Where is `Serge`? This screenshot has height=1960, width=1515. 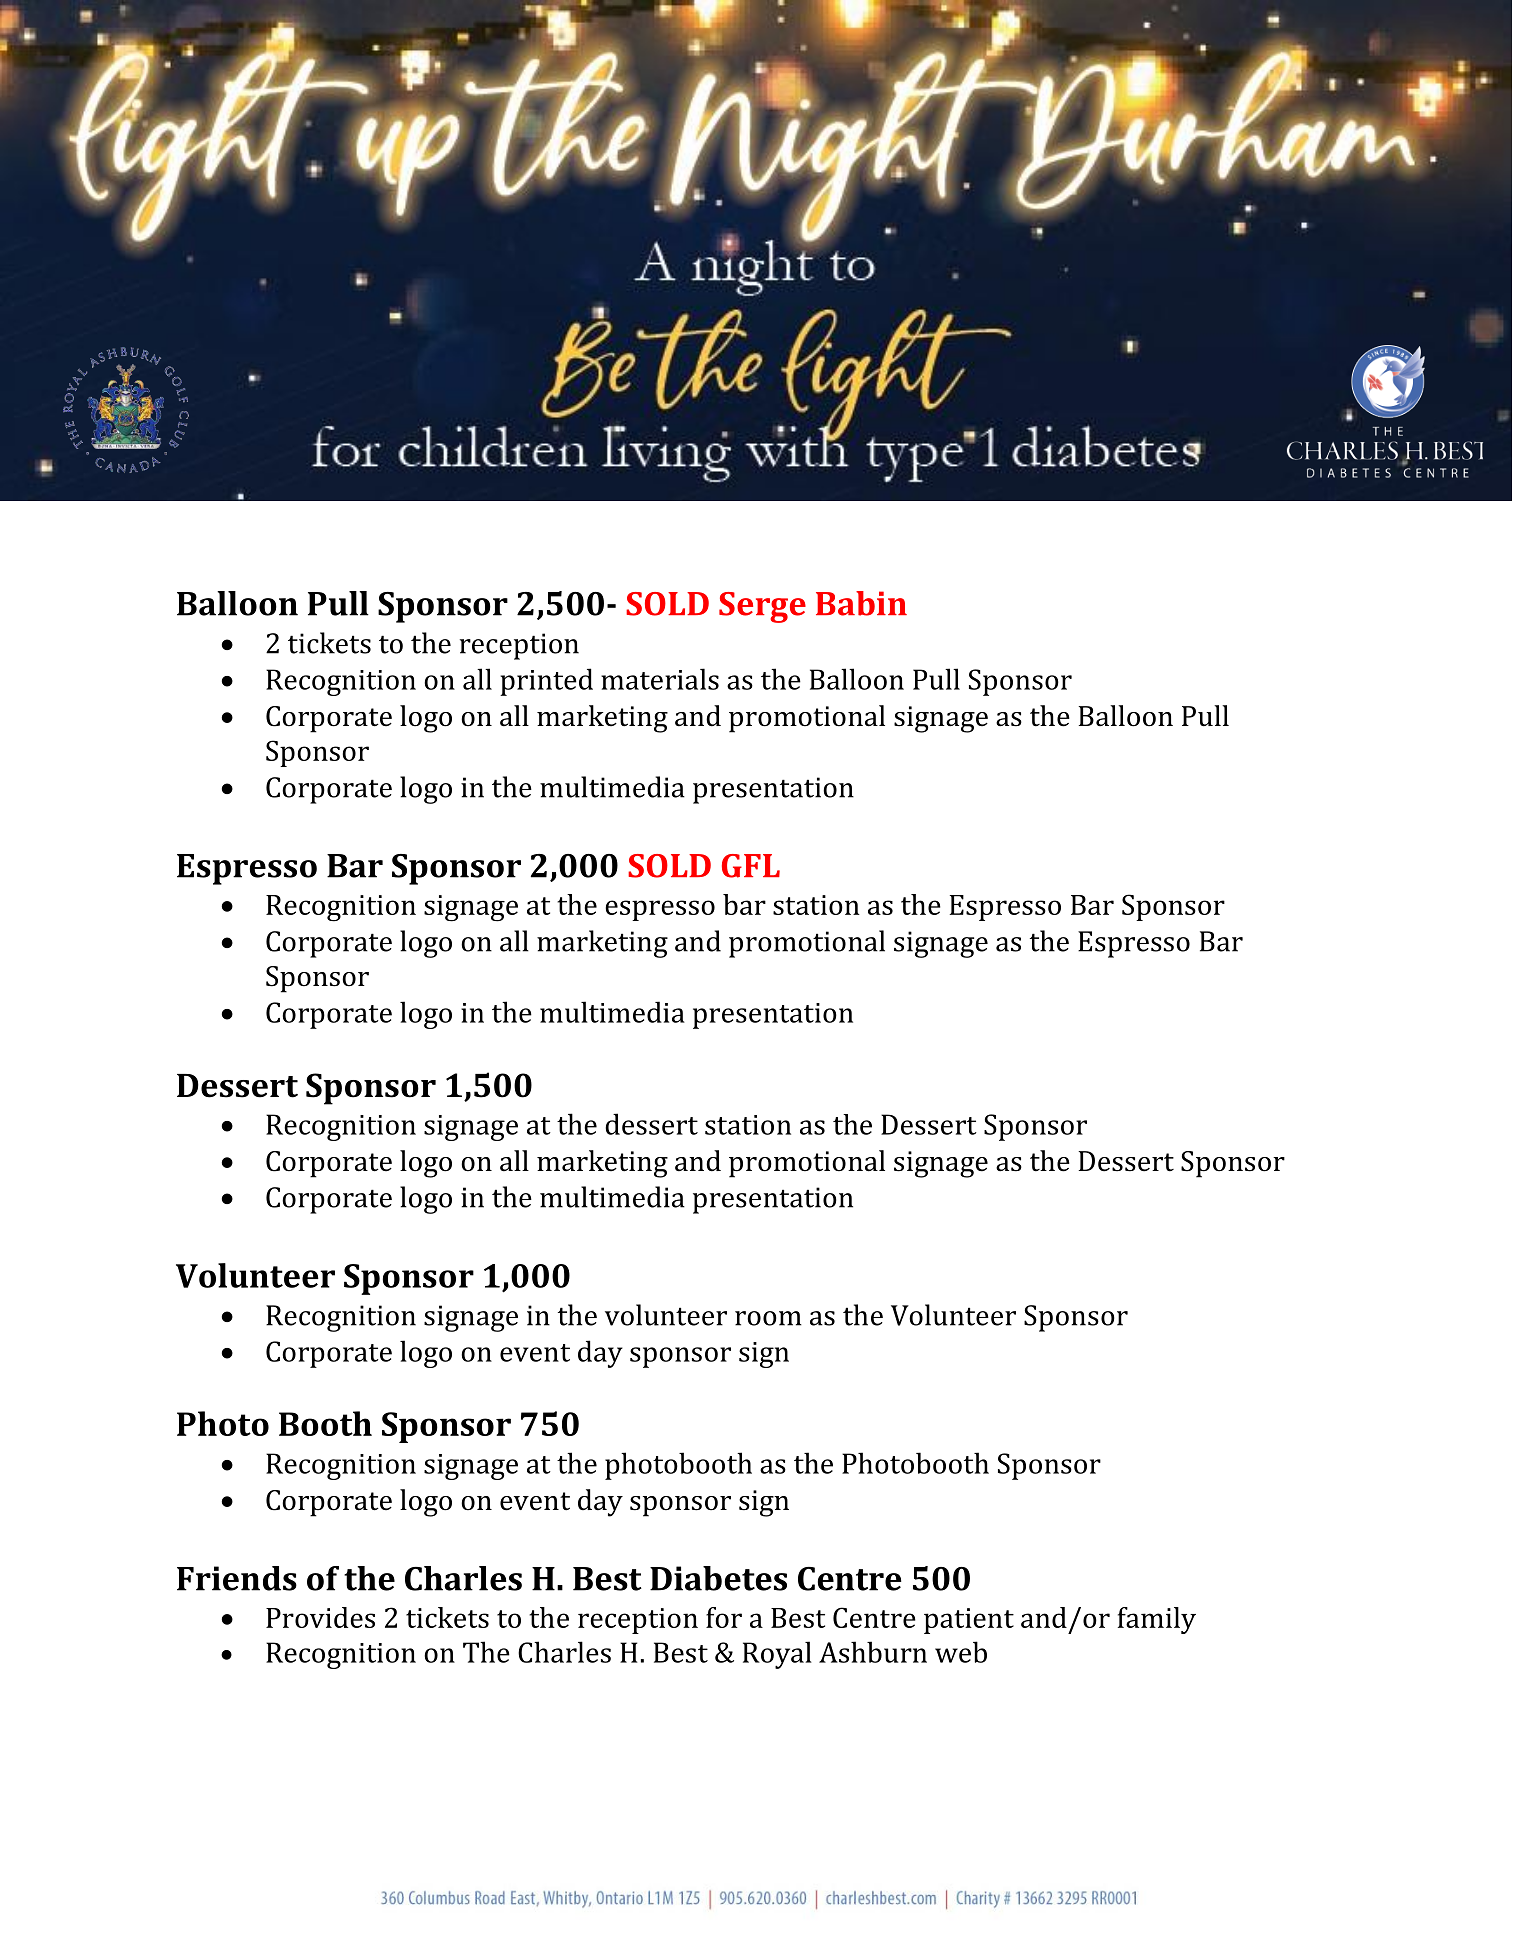
Serge is located at coordinates (762, 607).
